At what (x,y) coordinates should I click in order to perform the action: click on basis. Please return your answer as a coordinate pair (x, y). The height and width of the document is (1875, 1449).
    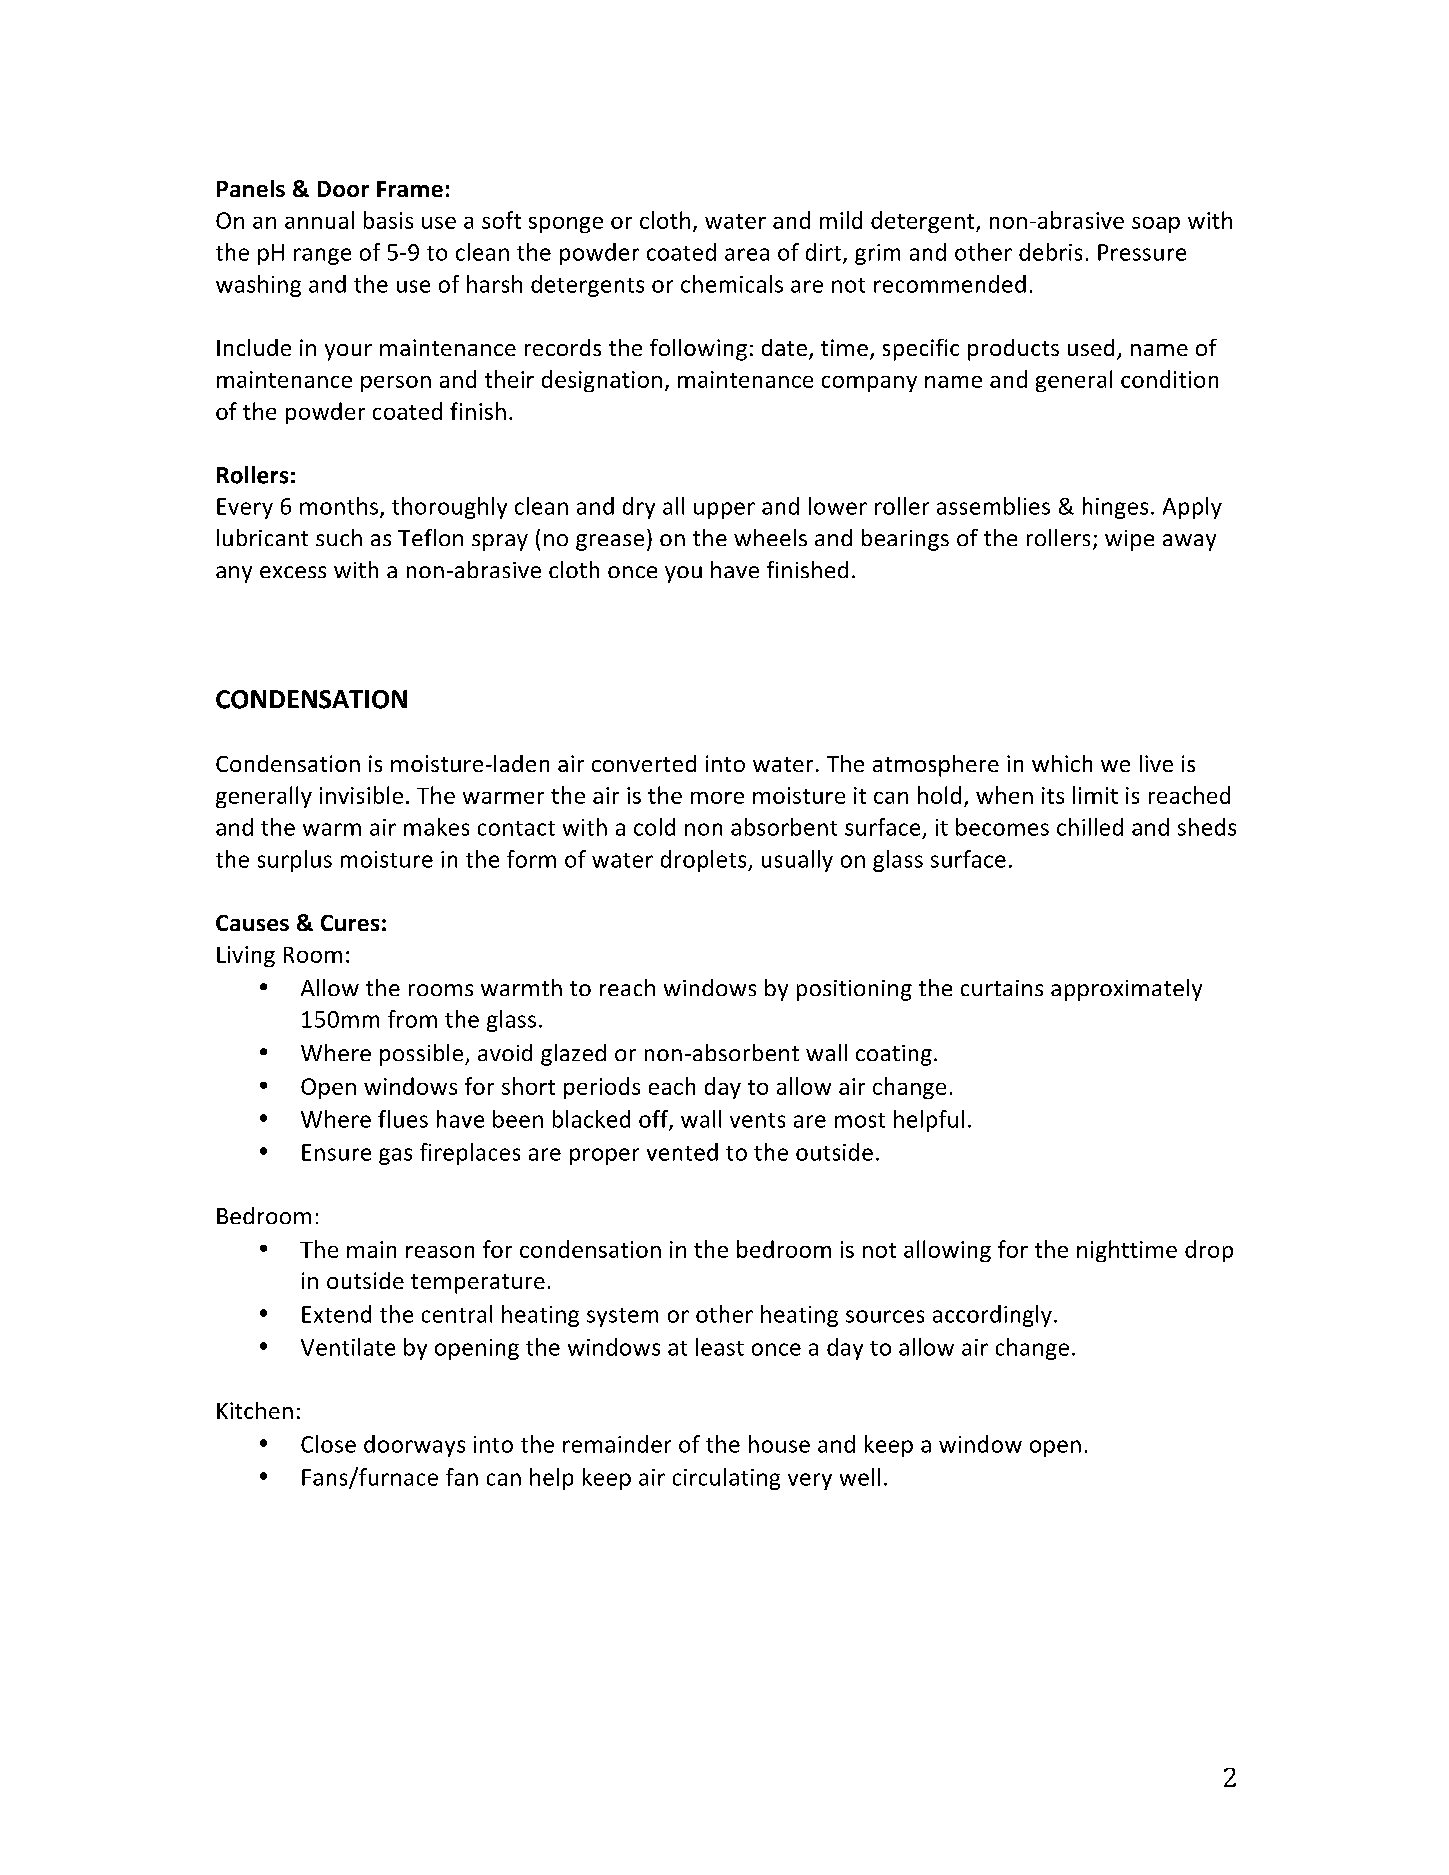
    Looking at the image, I should click on (388, 220).
